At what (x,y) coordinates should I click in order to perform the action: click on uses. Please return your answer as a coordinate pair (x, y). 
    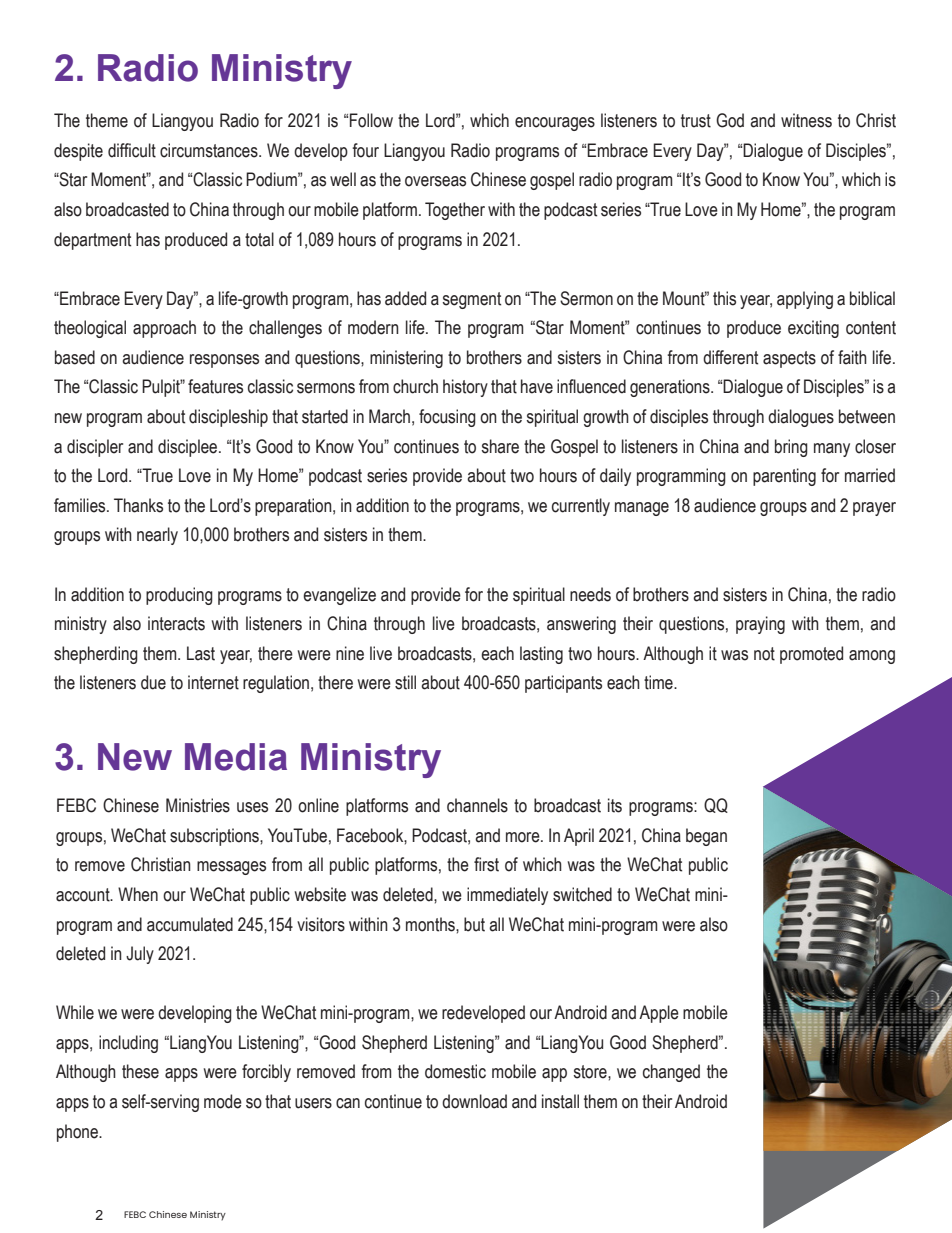
    Looking at the image, I should click on (252, 807).
